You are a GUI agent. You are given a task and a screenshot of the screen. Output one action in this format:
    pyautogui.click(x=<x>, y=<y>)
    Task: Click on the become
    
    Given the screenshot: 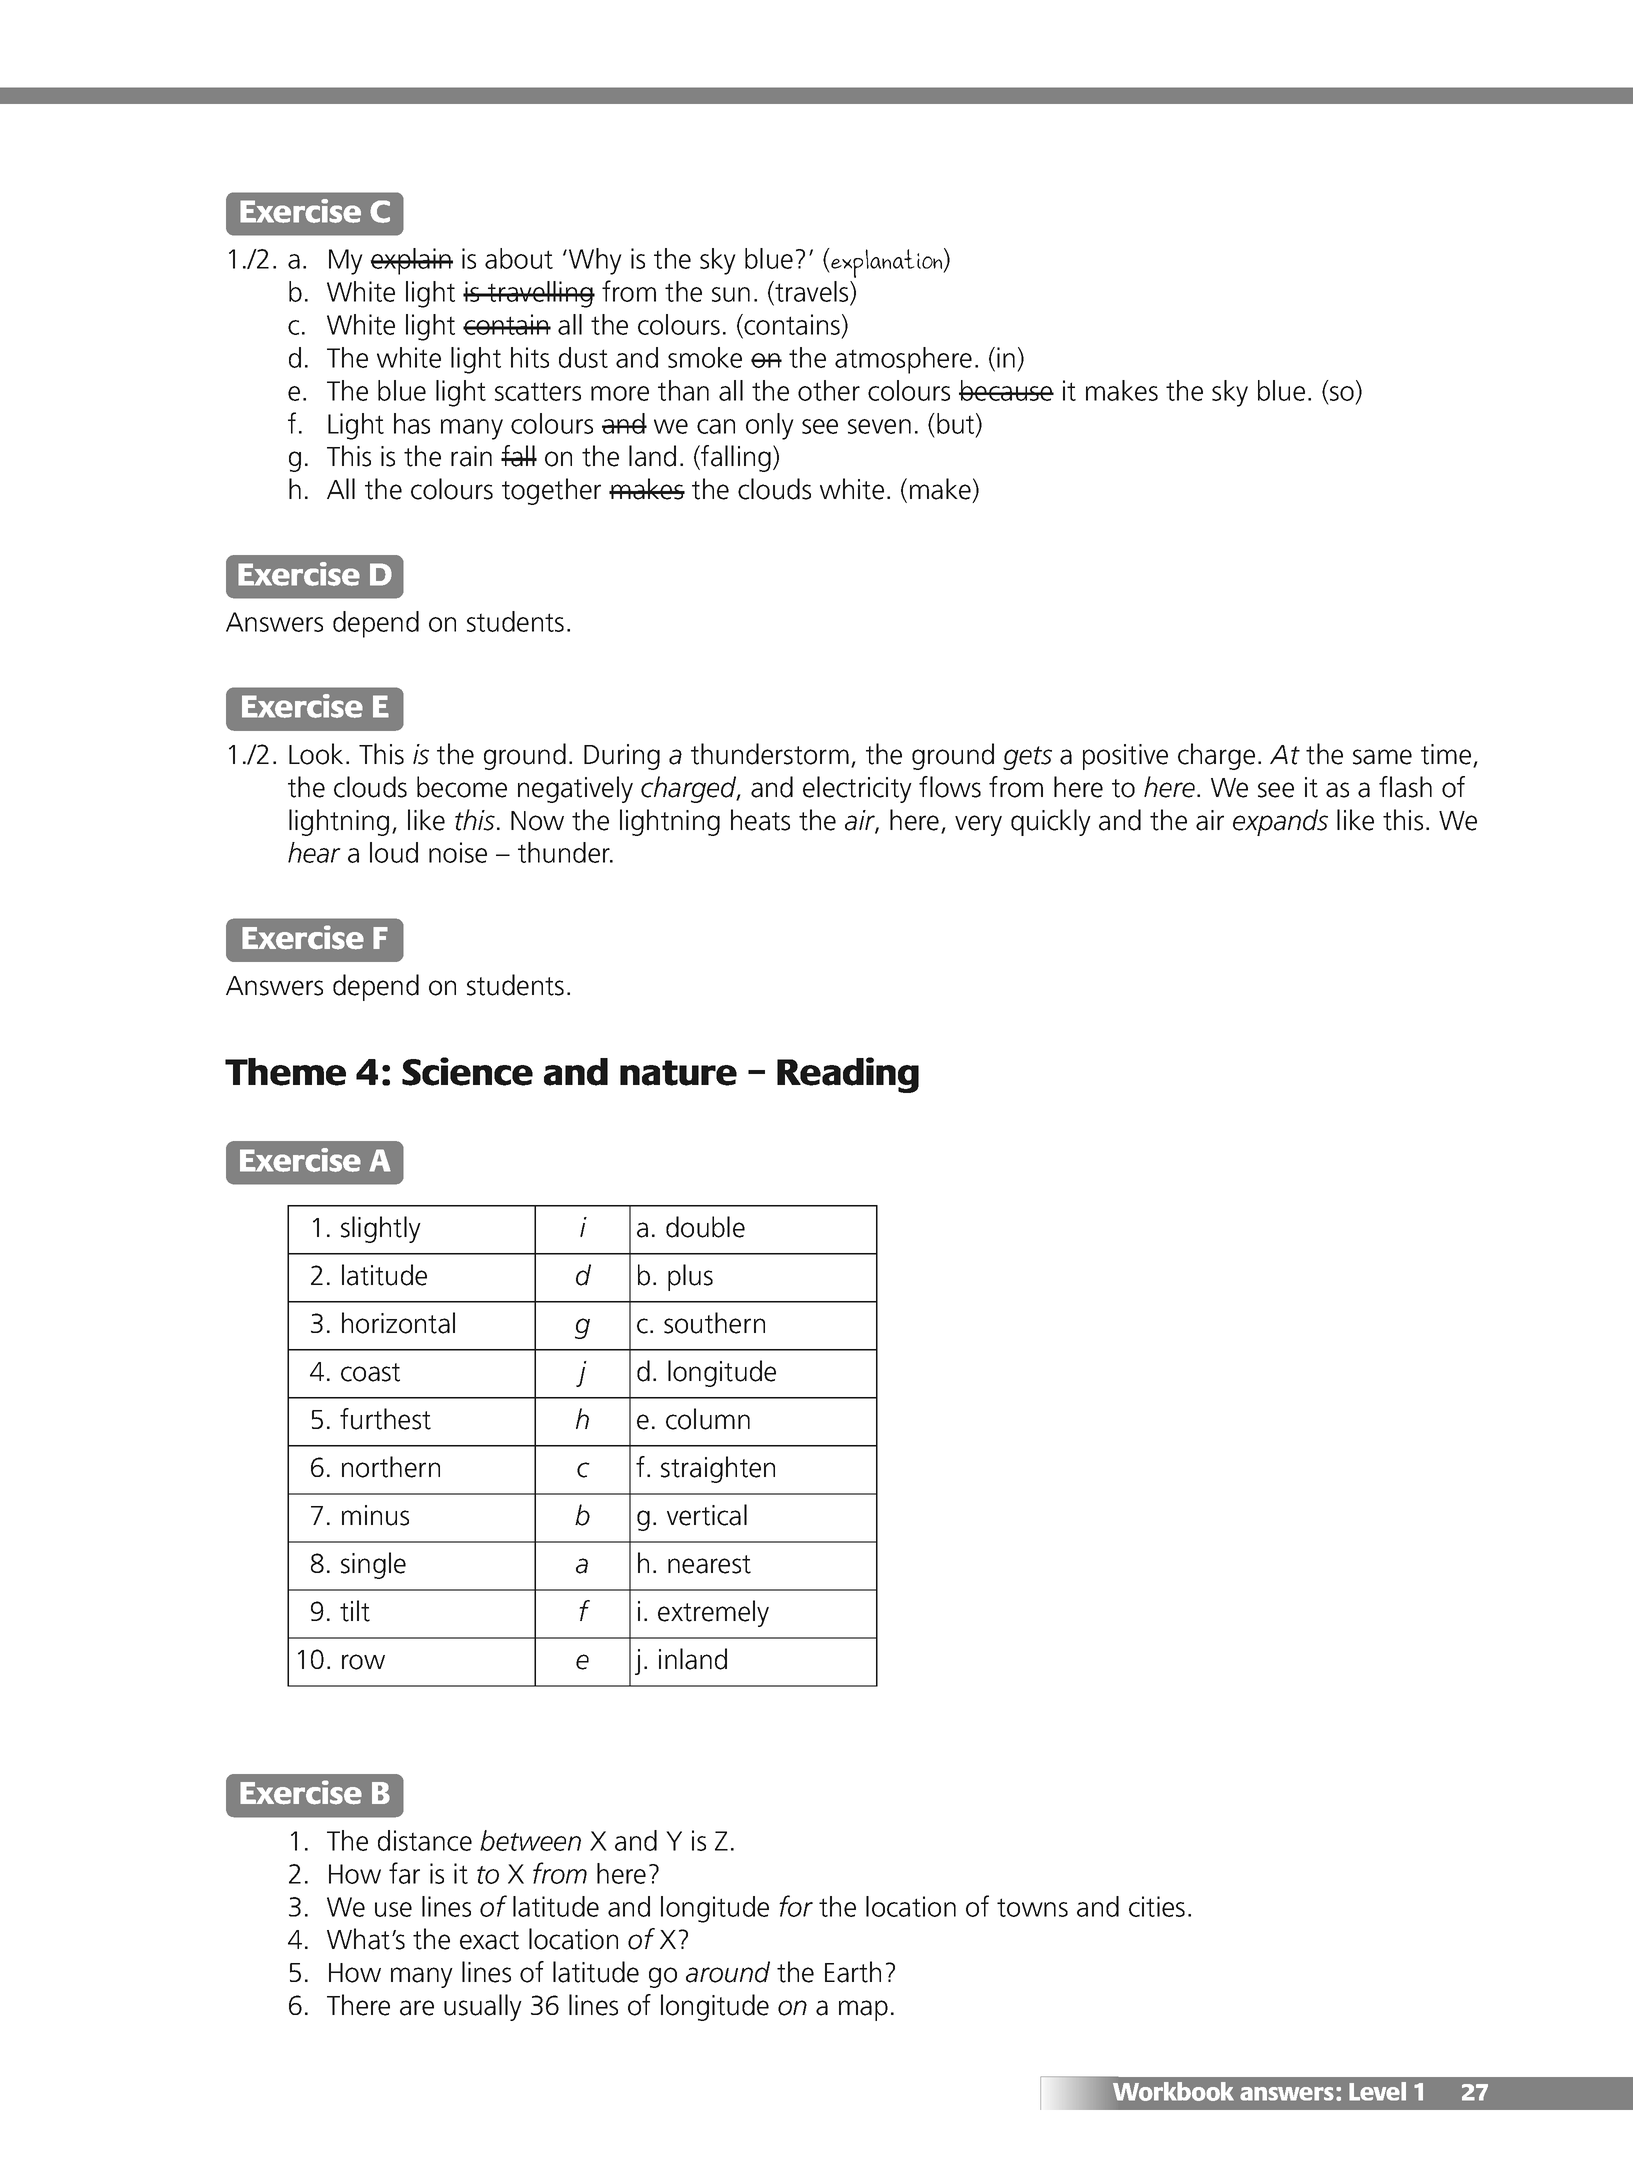 What is the action you would take?
    pyautogui.click(x=462, y=787)
